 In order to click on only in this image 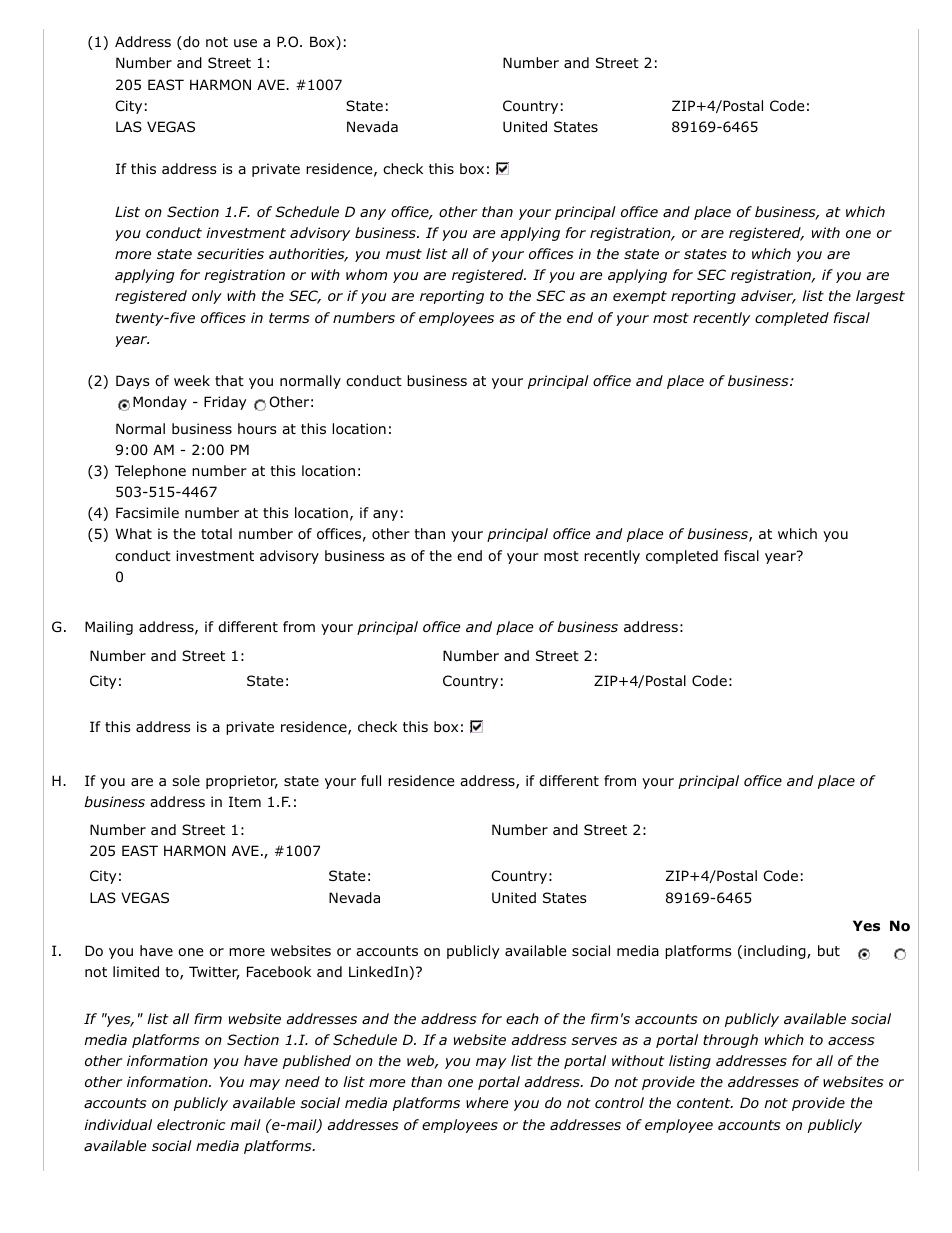, I will do `click(207, 297)`.
